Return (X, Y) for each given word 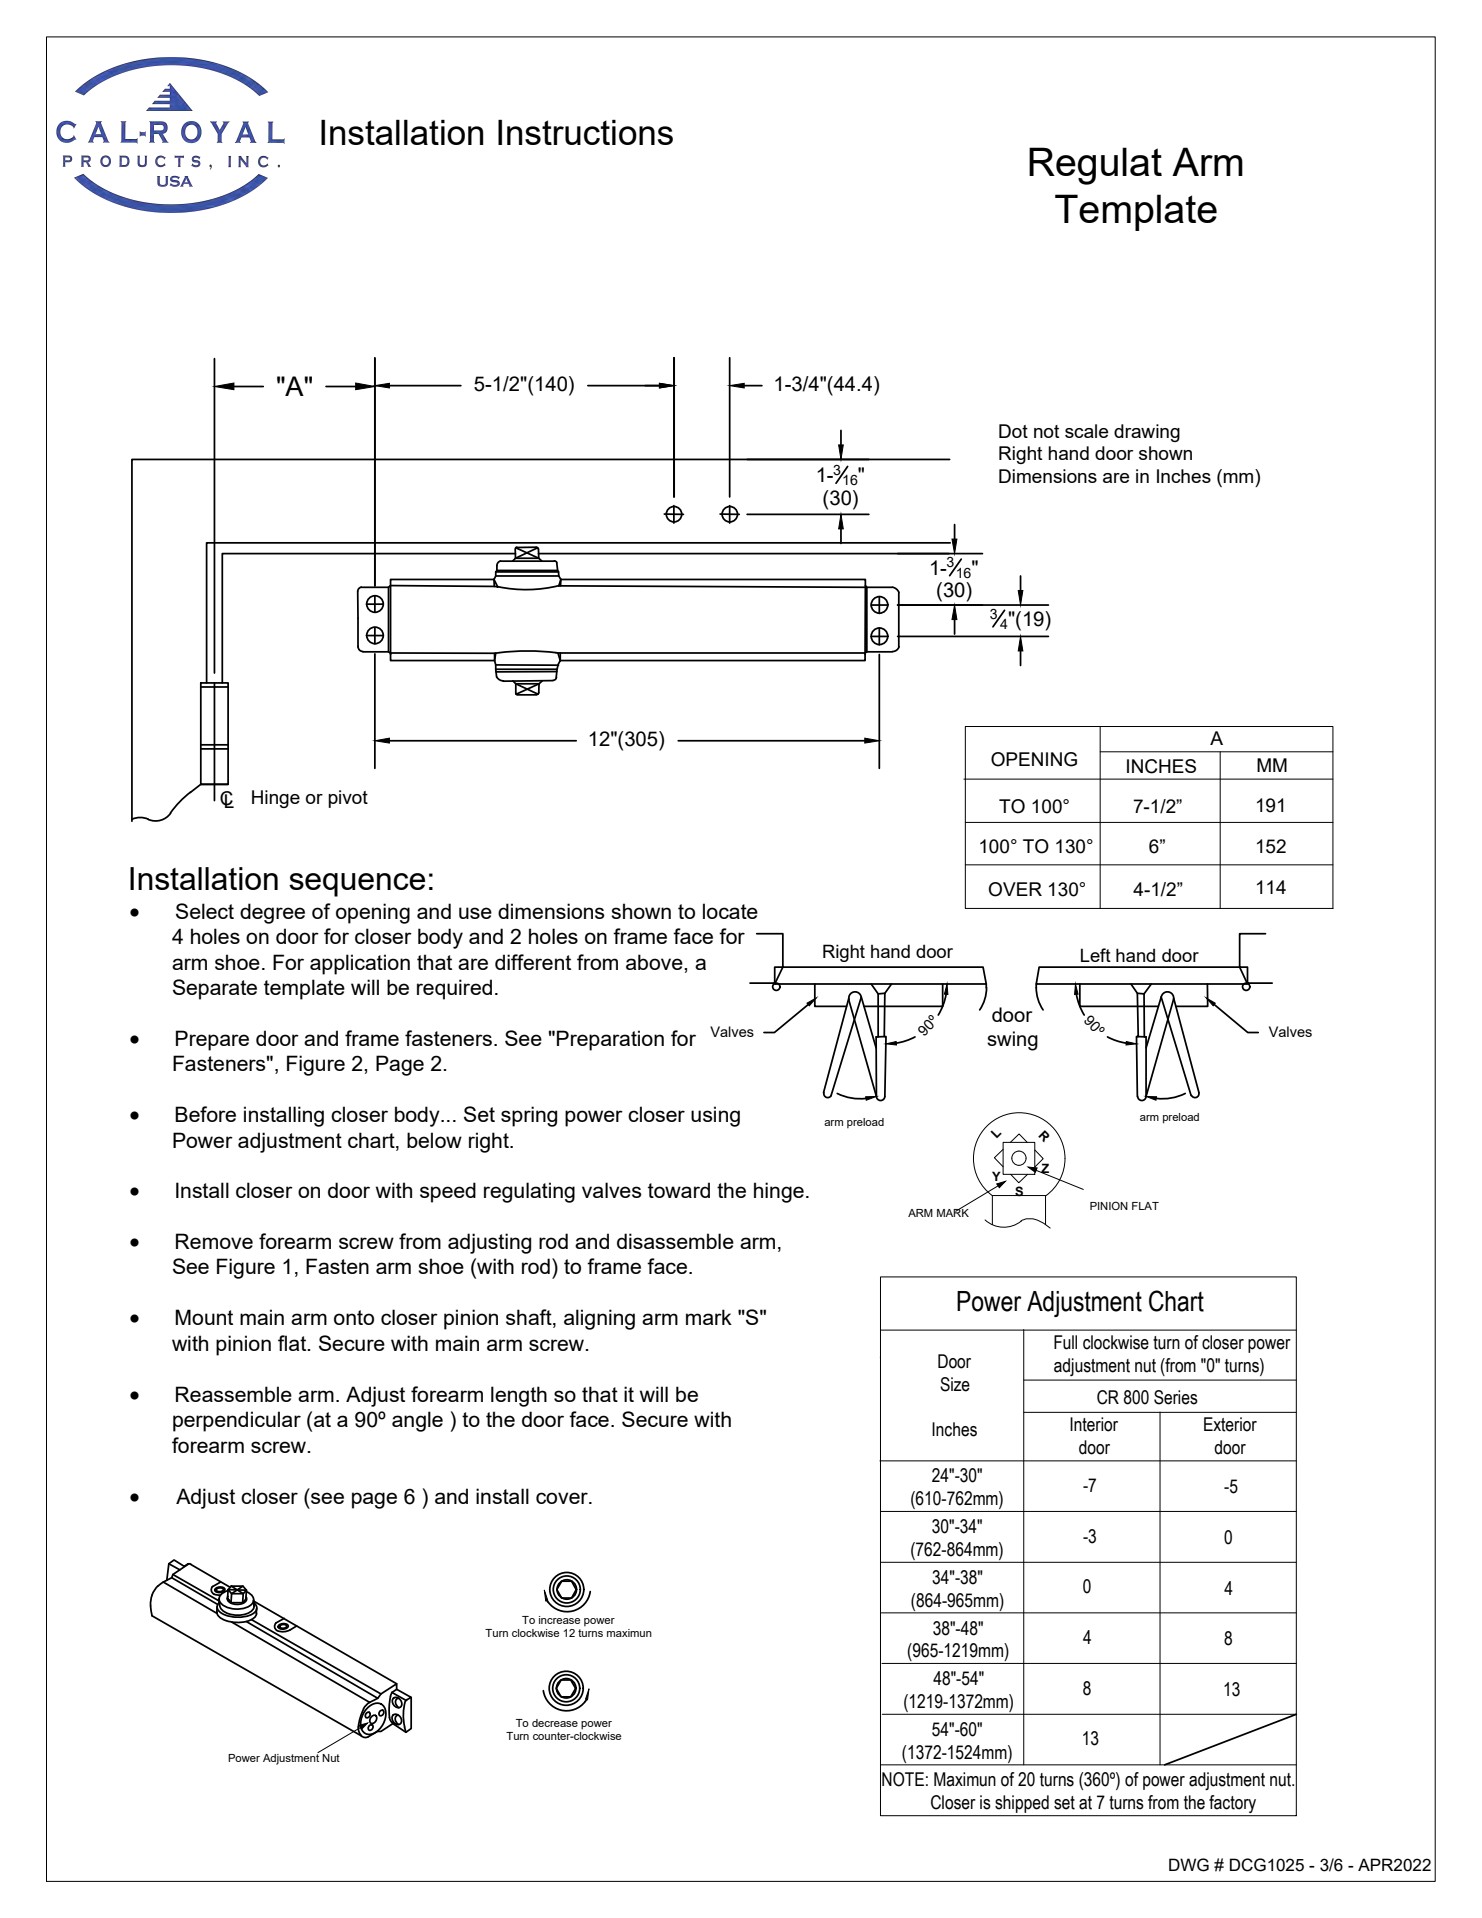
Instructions (585, 132)
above (655, 962)
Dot (1013, 431)
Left (1096, 955)
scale (1087, 431)
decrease (555, 1723)
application (360, 964)
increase (560, 1620)
